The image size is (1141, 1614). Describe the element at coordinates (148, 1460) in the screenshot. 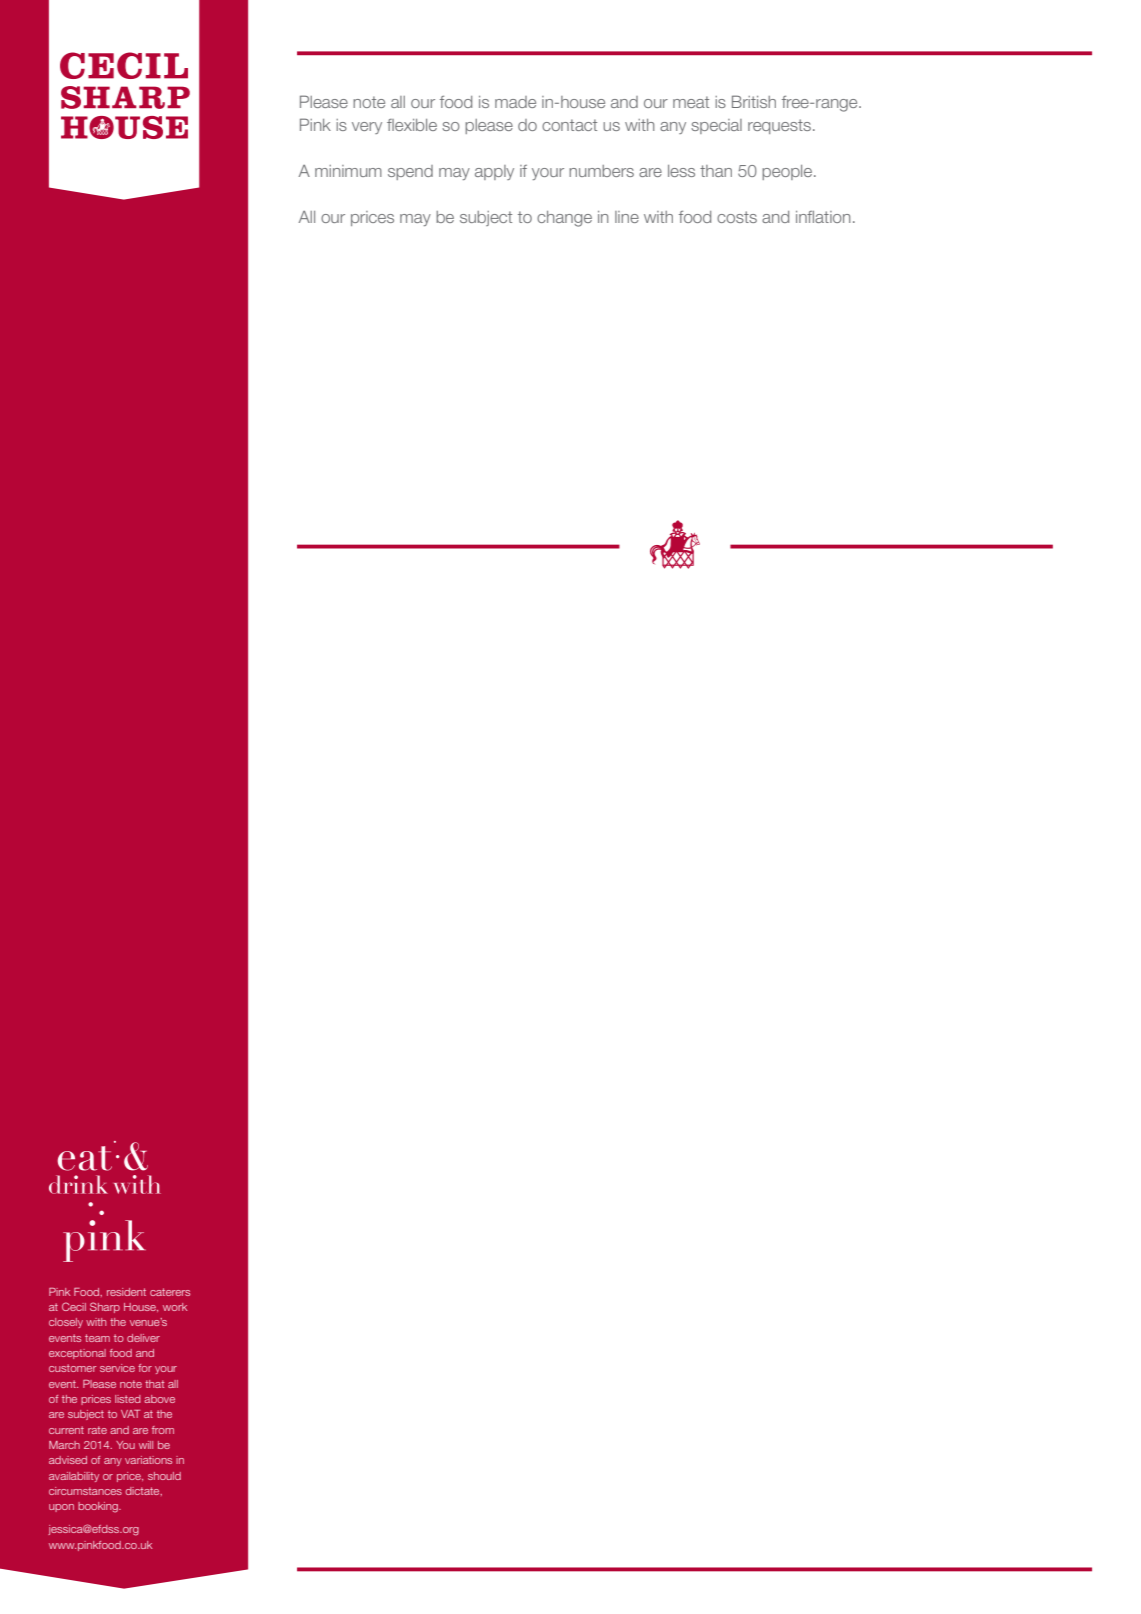

I see `variations` at that location.
